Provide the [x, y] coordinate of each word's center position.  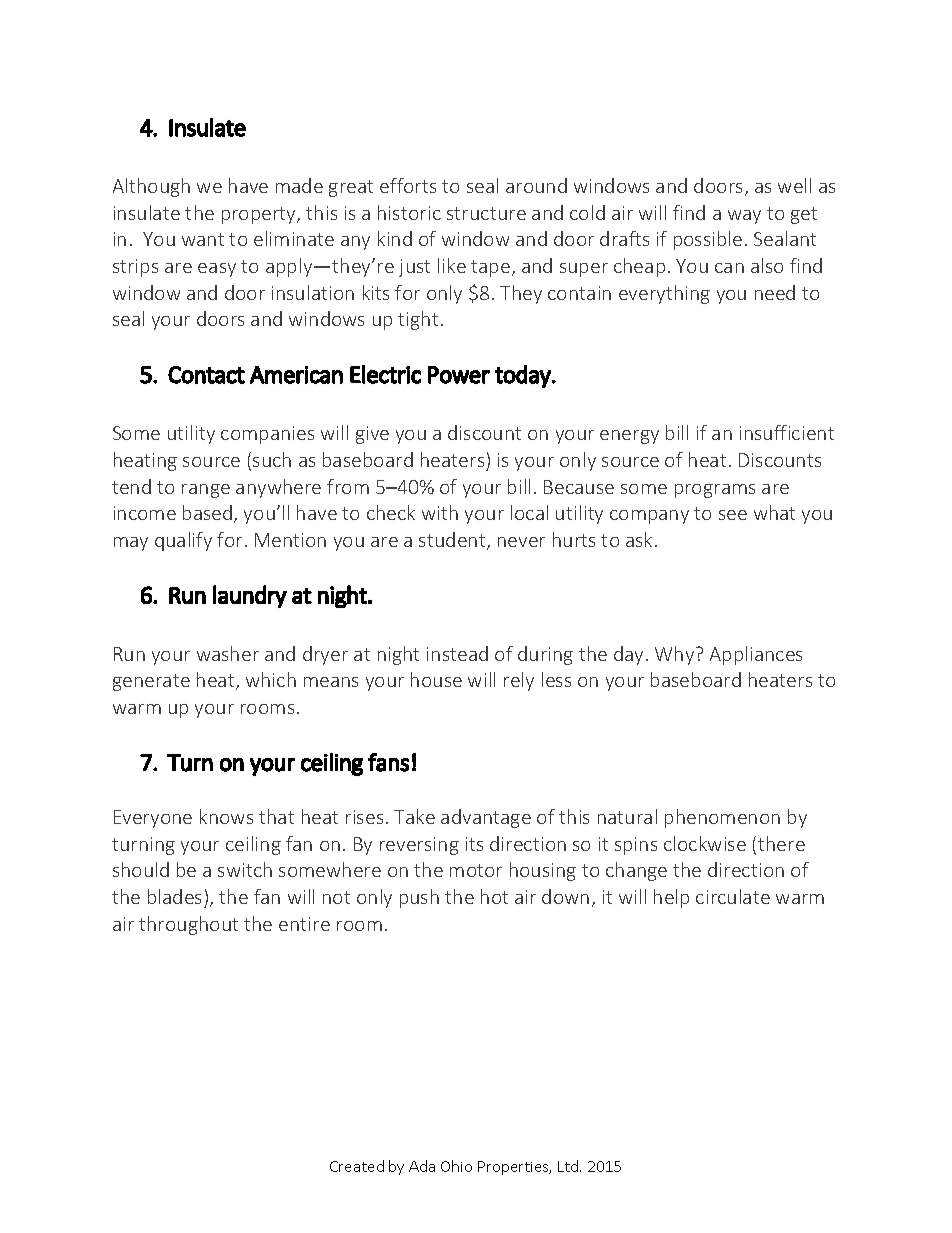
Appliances [756, 655]
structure [486, 213]
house [436, 679]
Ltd [569, 1166]
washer [228, 653]
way [744, 217]
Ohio [456, 1166]
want [203, 239]
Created [357, 1166]
